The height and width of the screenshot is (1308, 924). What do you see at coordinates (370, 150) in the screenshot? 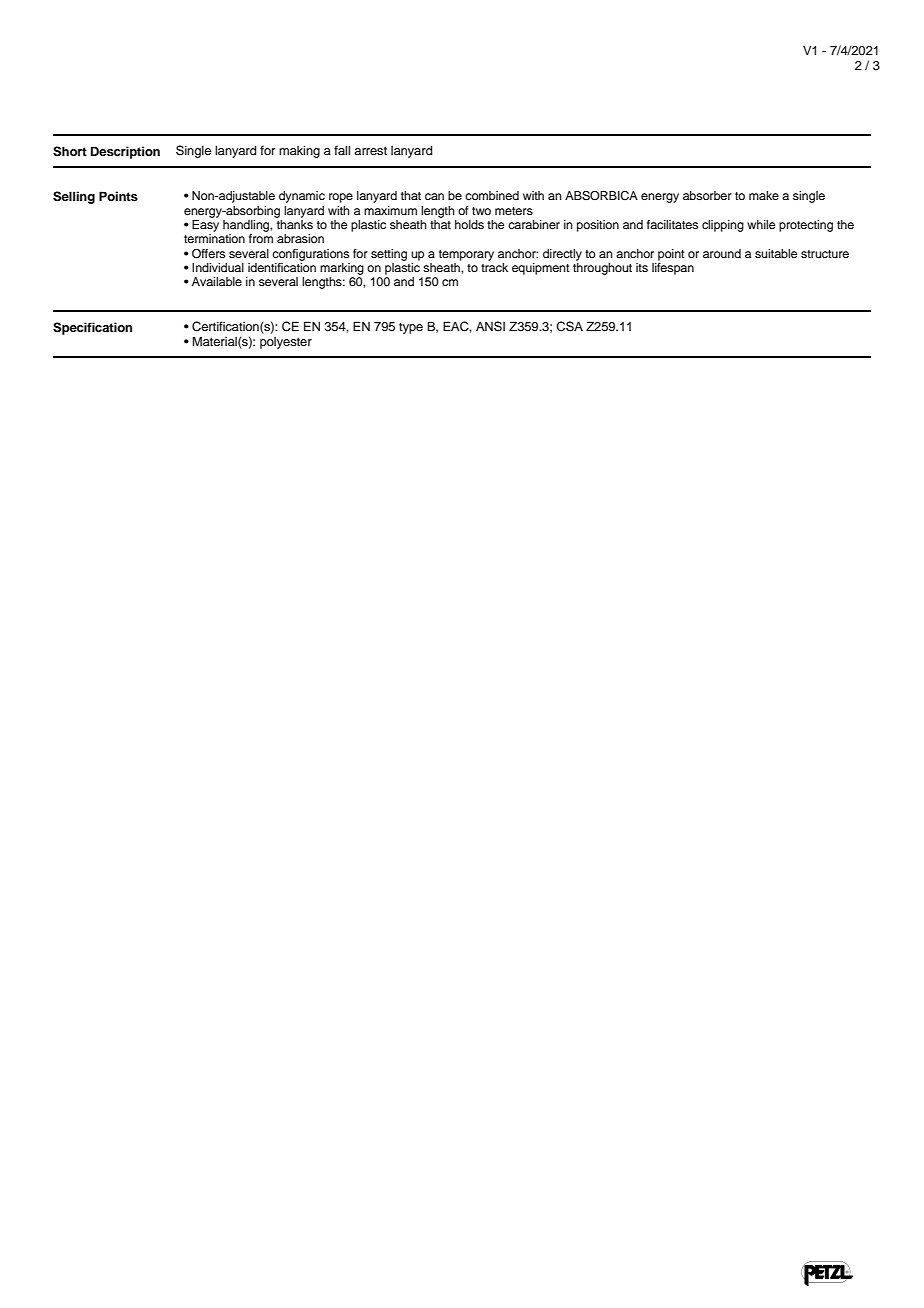
I see `arrest` at bounding box center [370, 150].
